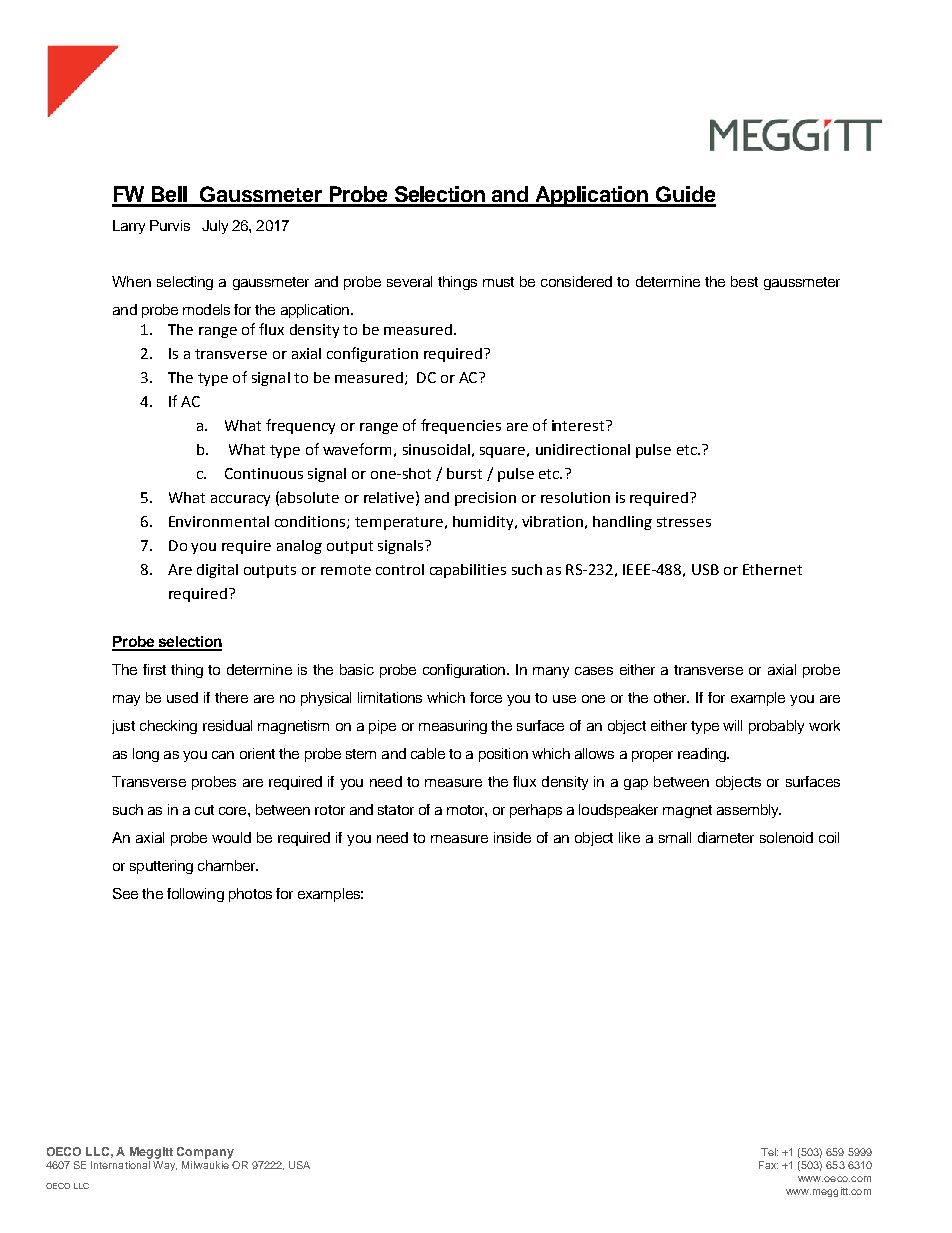  What do you see at coordinates (768, 1165) in the screenshot?
I see `Fax` at bounding box center [768, 1165].
